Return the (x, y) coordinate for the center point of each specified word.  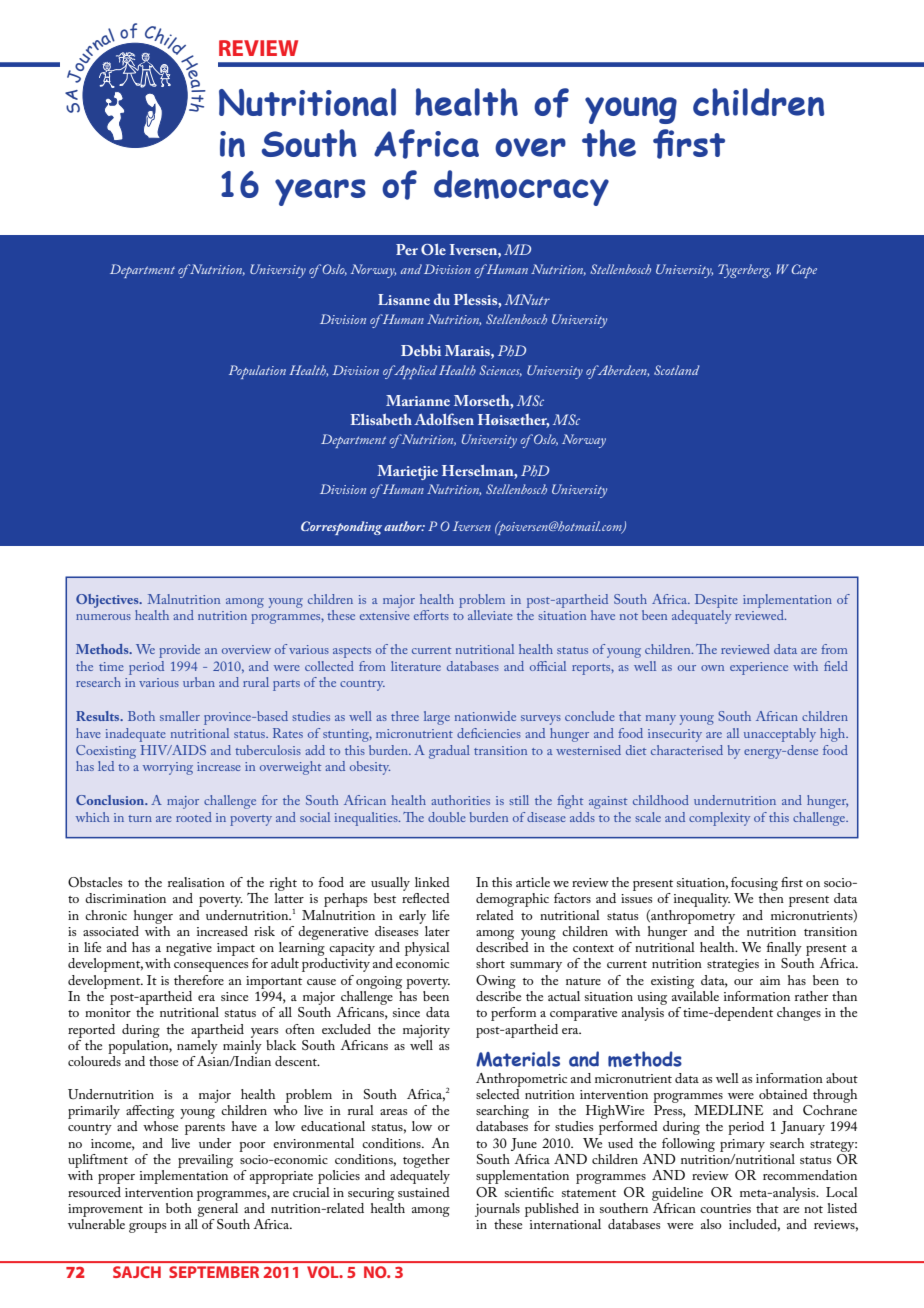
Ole (433, 249)
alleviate (490, 615)
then (771, 898)
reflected (426, 898)
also (711, 1224)
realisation (196, 882)
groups (147, 1228)
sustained (424, 1192)
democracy (521, 188)
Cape (804, 271)
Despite (716, 601)
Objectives (108, 601)
